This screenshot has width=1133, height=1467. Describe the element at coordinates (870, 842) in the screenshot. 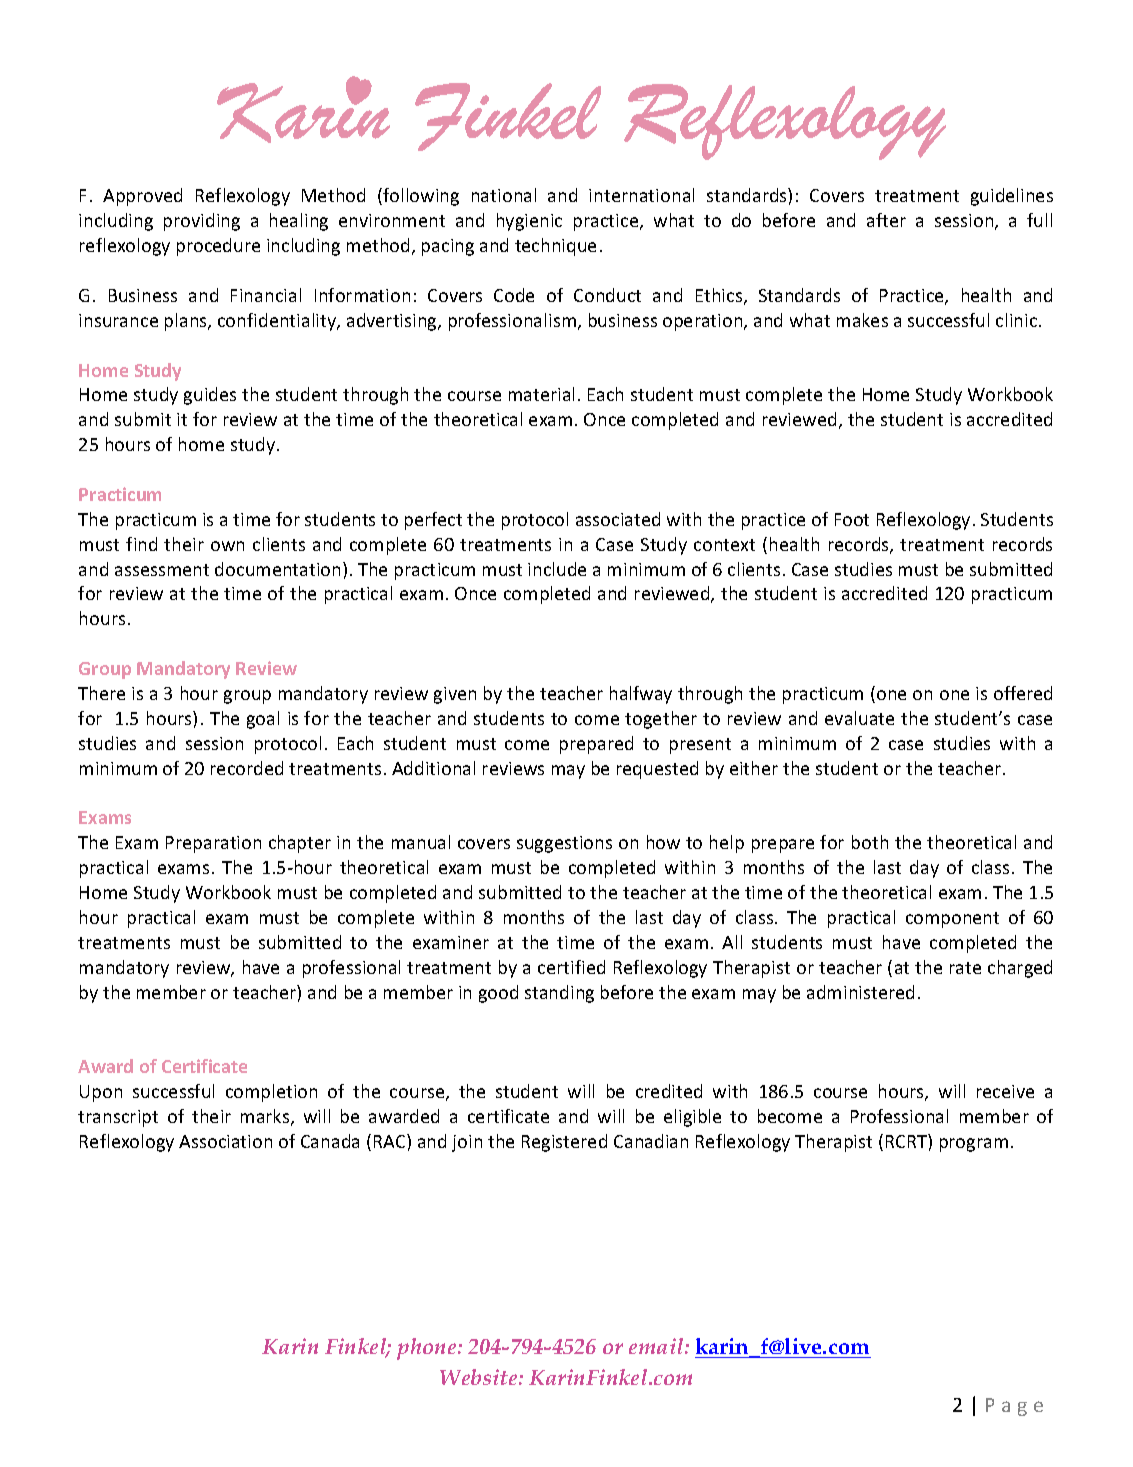

I see `both` at that location.
